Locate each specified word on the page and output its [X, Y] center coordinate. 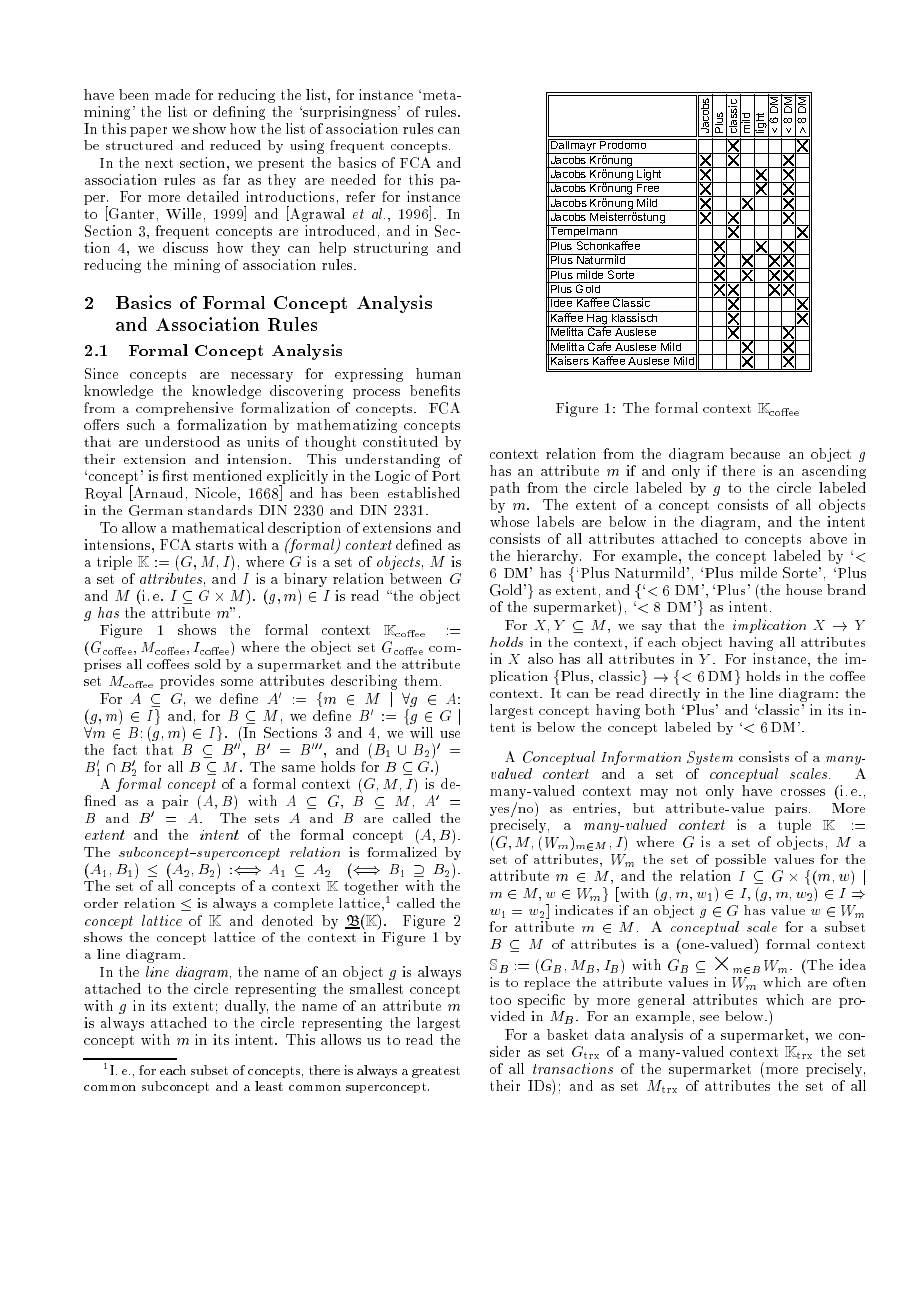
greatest [436, 1072]
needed [353, 179]
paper [148, 132]
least [269, 1086]
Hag [597, 319]
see [709, 1018]
